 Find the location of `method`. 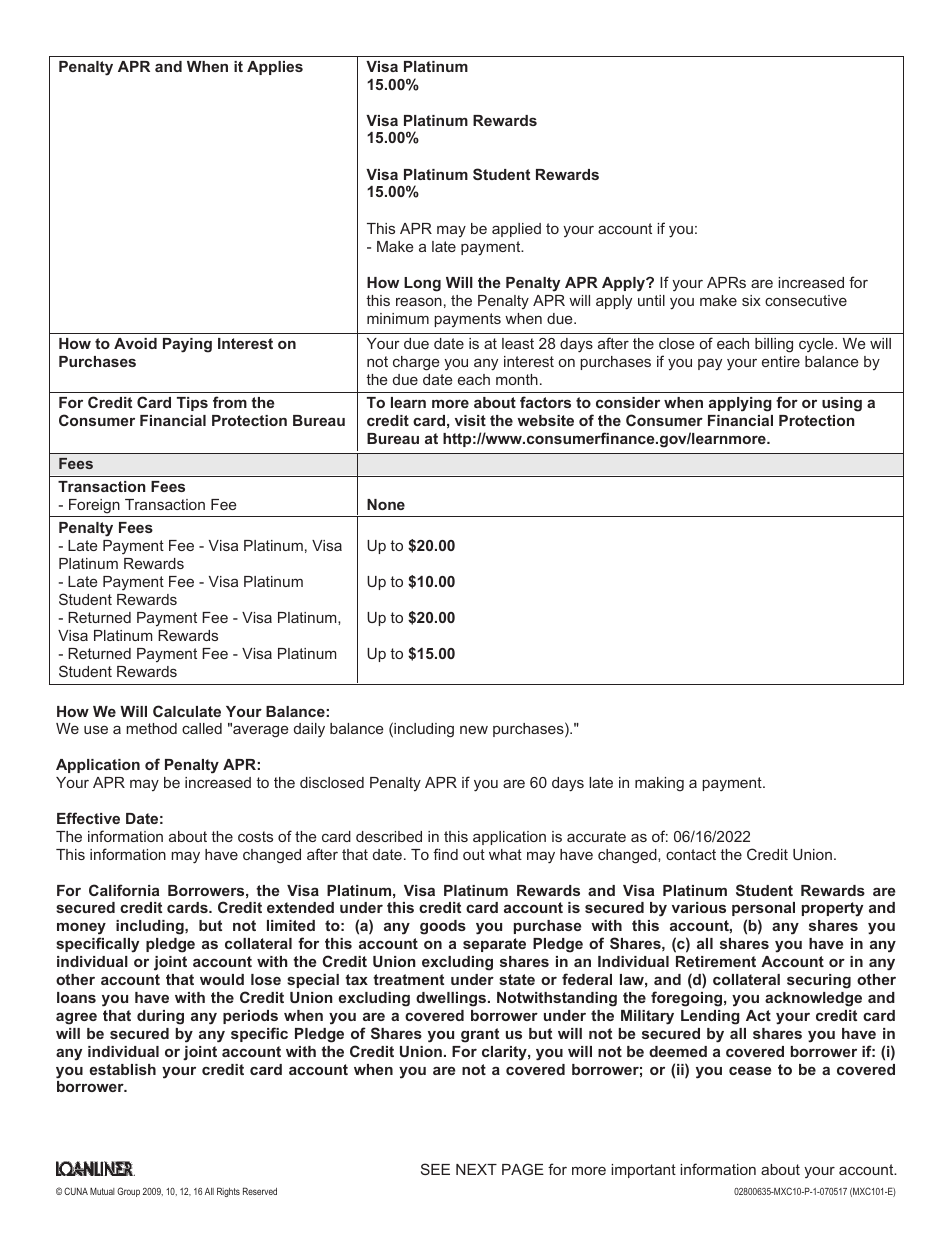

method is located at coordinates (151, 728).
